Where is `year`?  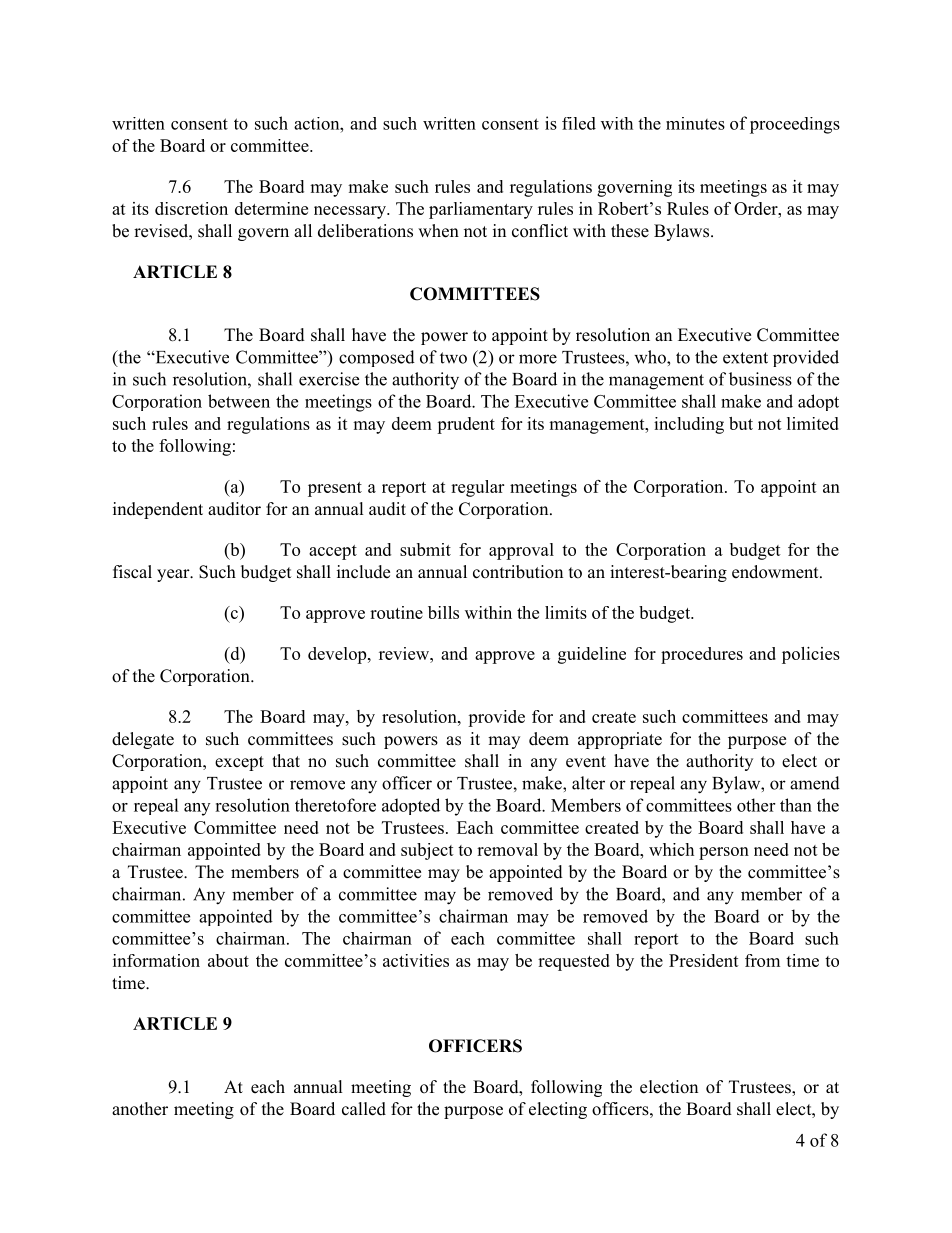 year is located at coordinates (174, 575).
